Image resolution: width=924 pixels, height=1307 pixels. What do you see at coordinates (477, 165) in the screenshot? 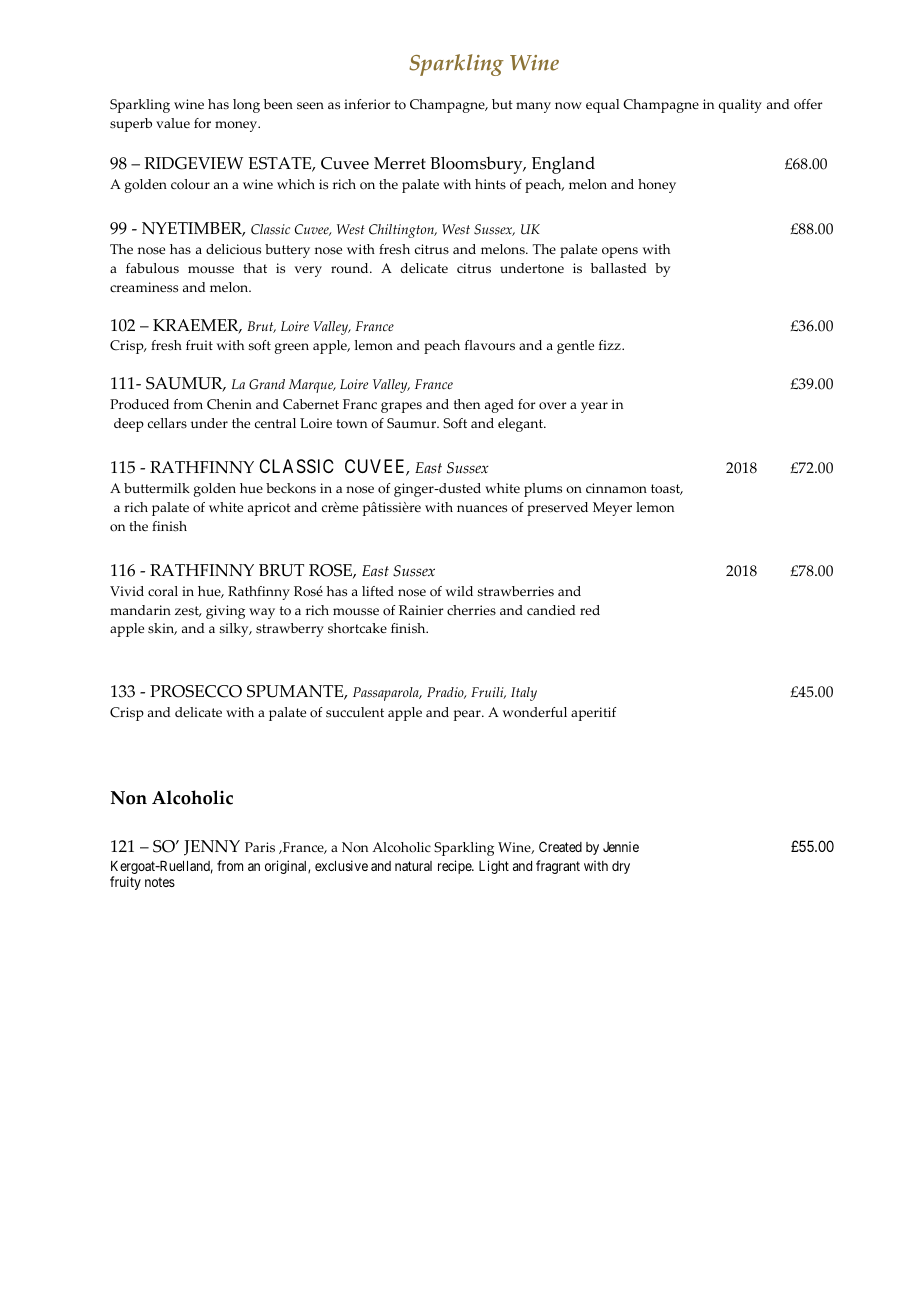
I see `Bloomsbury` at bounding box center [477, 165].
